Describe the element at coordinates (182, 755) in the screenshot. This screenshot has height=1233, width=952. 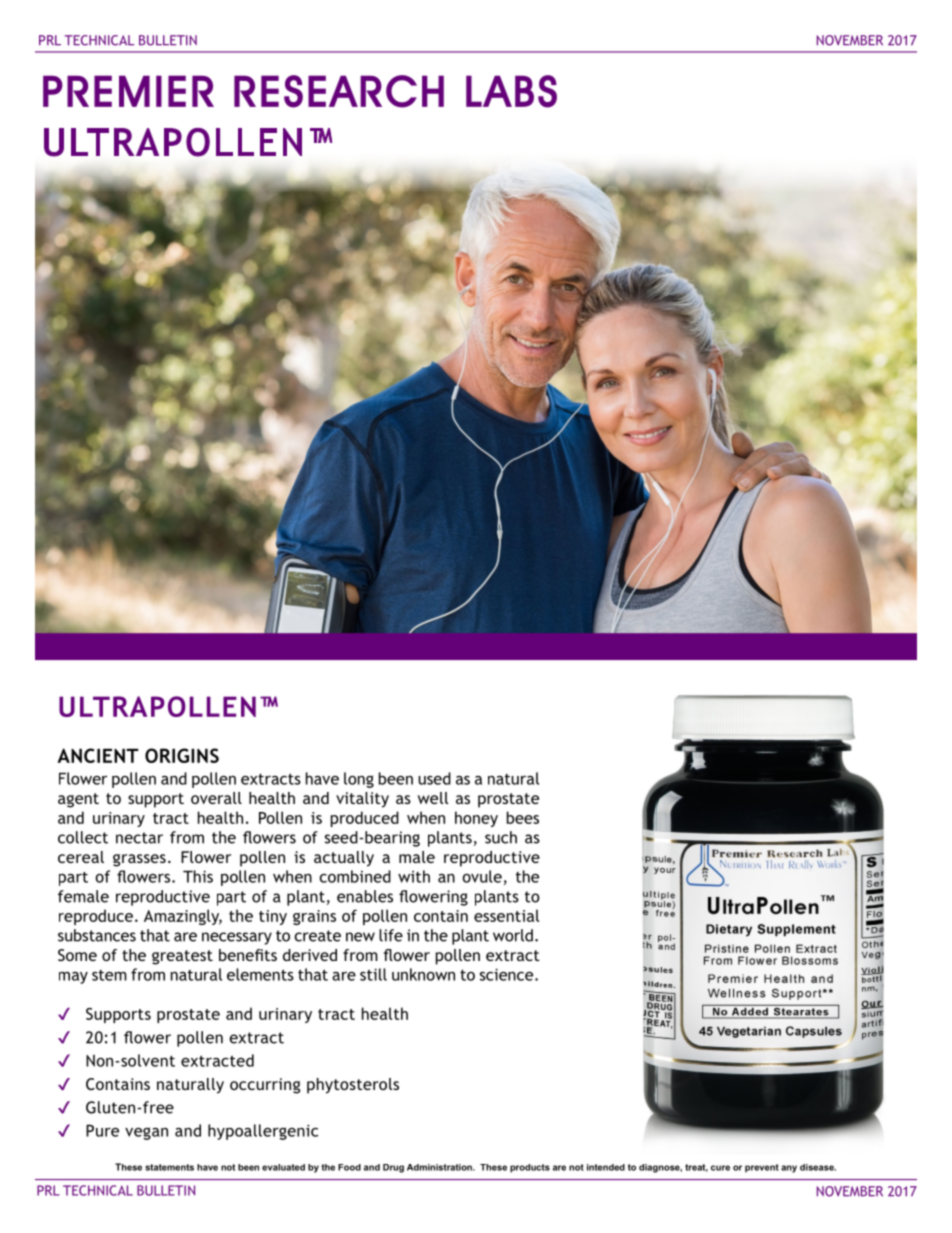
I see `ORIGINS` at that location.
